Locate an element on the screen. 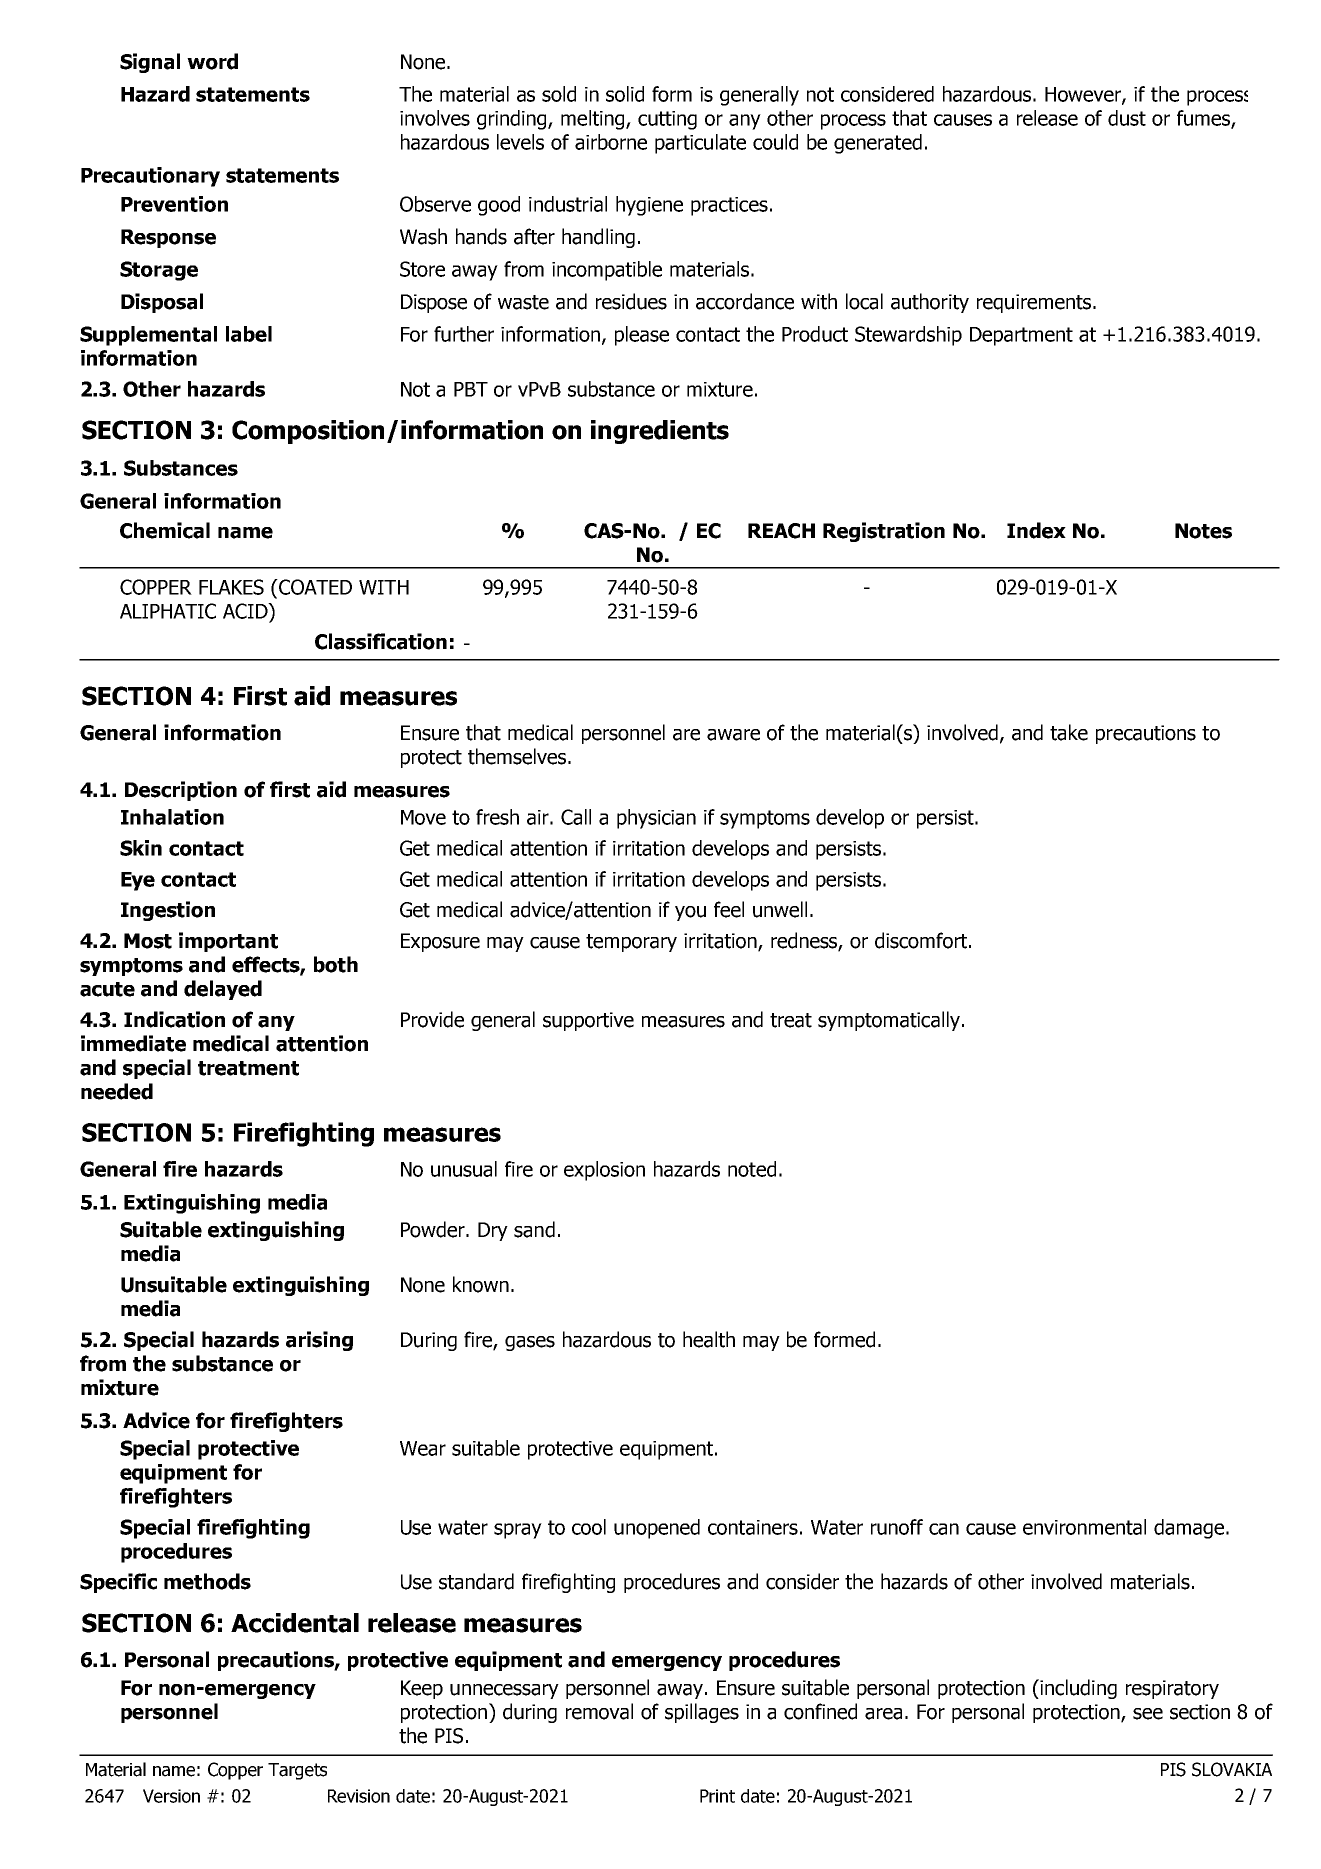 The height and width of the screenshot is (1869, 1321). word is located at coordinates (212, 61).
